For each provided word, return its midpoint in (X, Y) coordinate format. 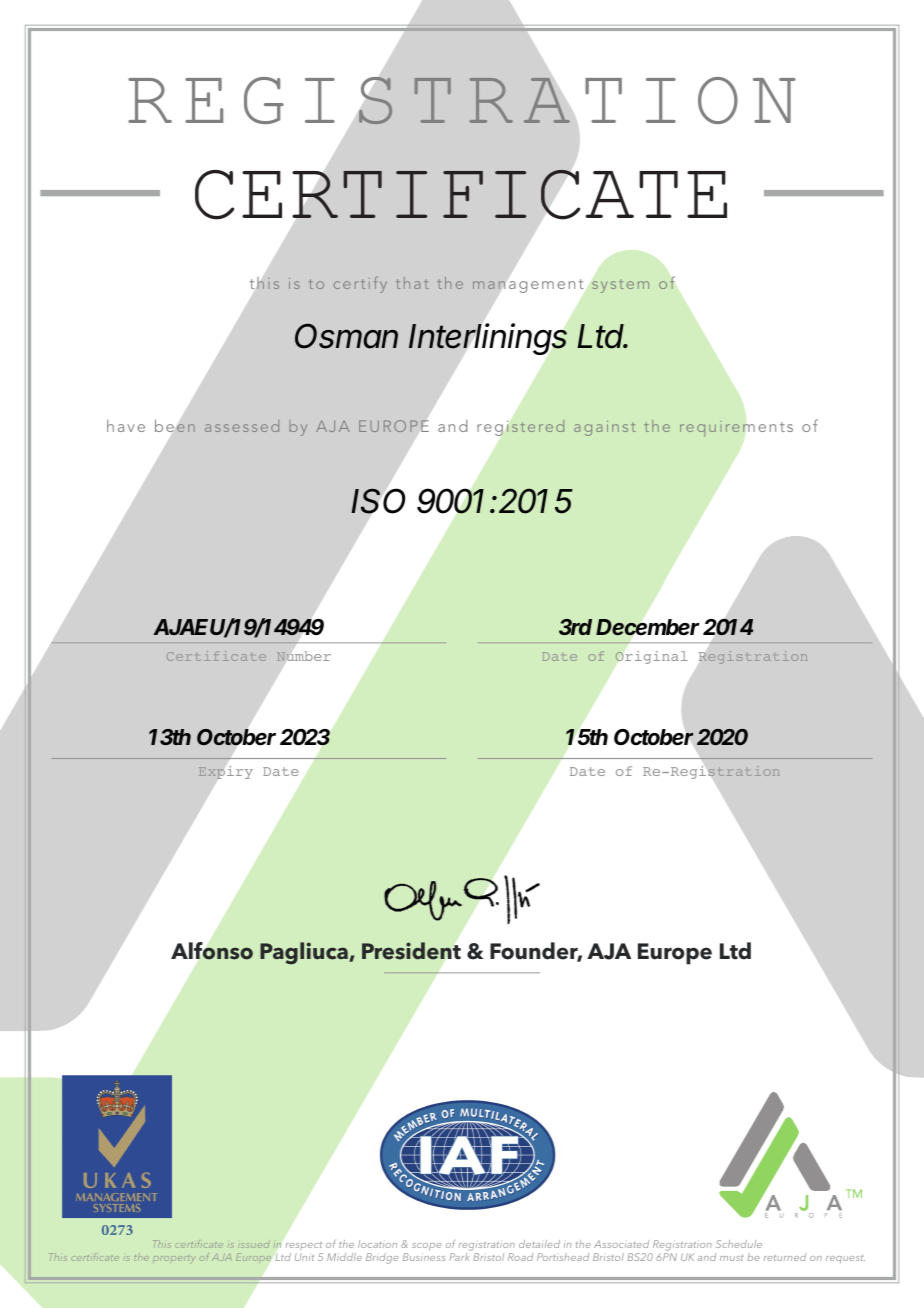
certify (360, 284)
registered (521, 428)
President (411, 951)
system (620, 286)
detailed (539, 1244)
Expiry (225, 772)
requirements (736, 428)
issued (254, 1244)
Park (459, 1257)
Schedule (739, 1244)
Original (651, 657)
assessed (242, 426)
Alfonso (212, 951)
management (528, 286)
